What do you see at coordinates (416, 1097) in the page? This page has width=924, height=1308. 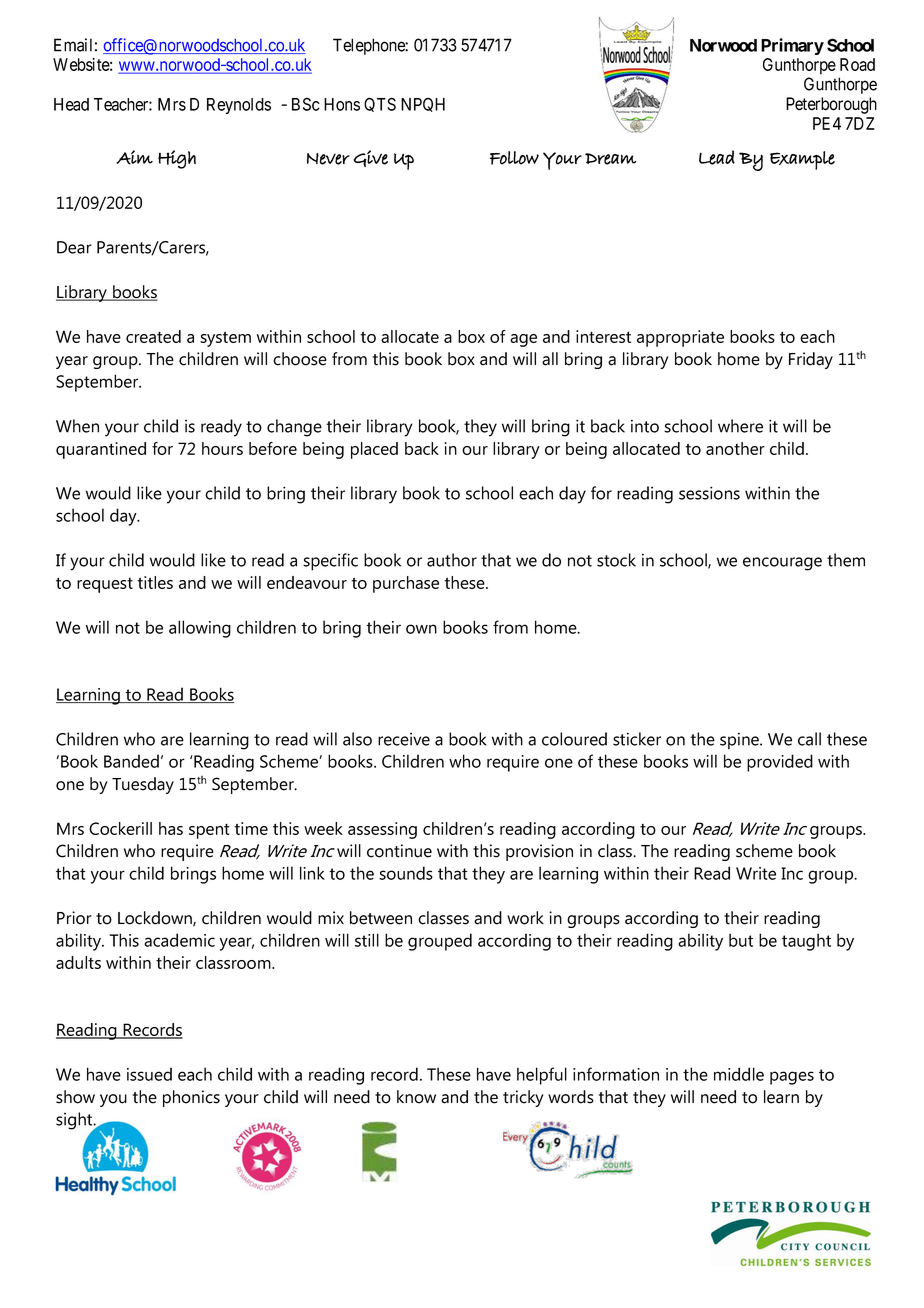 I see `know` at bounding box center [416, 1097].
